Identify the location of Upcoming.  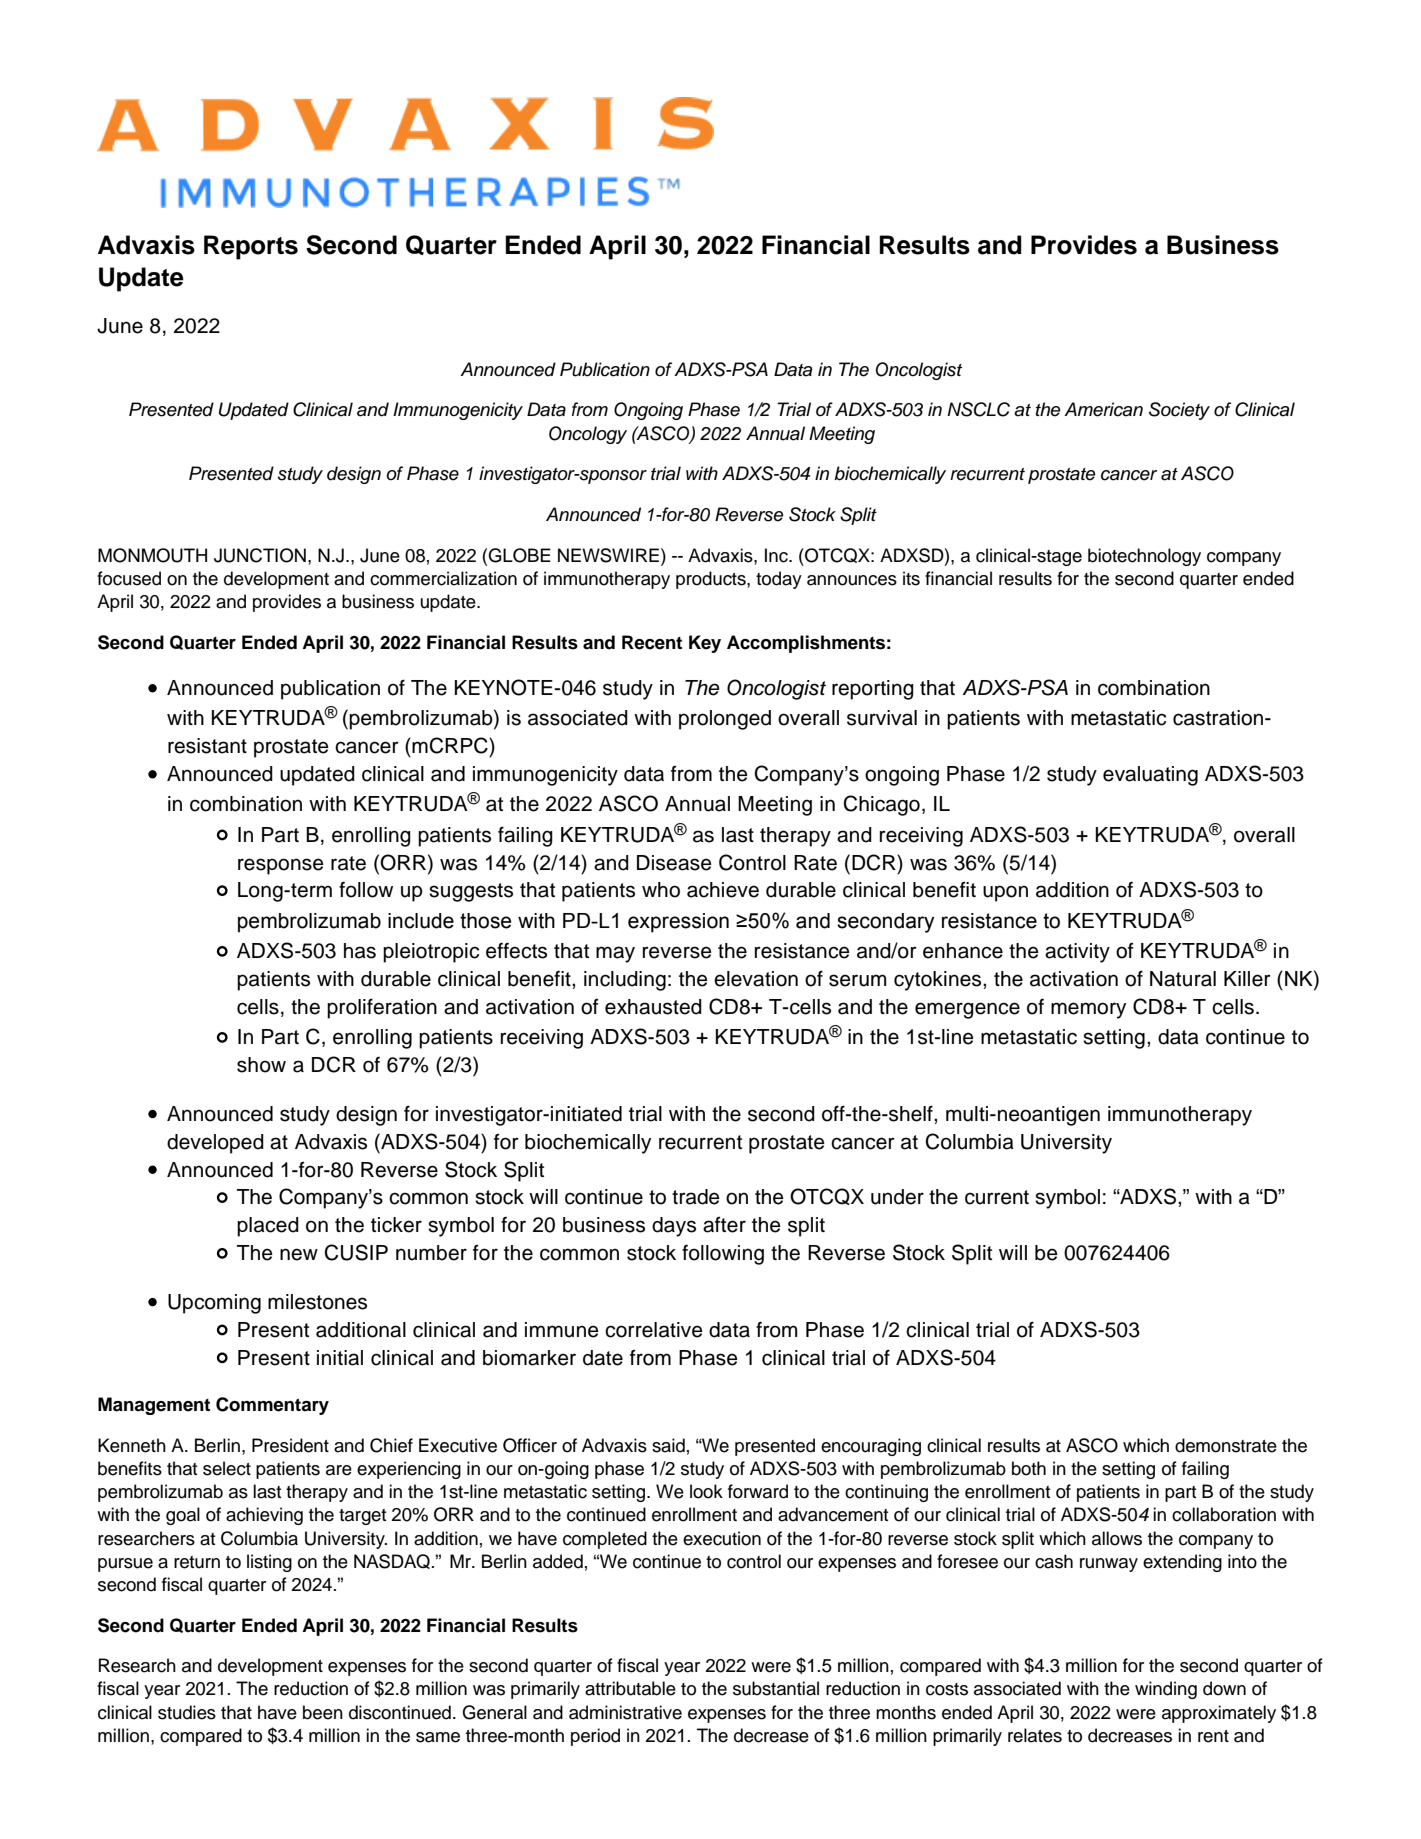
(214, 1304).
